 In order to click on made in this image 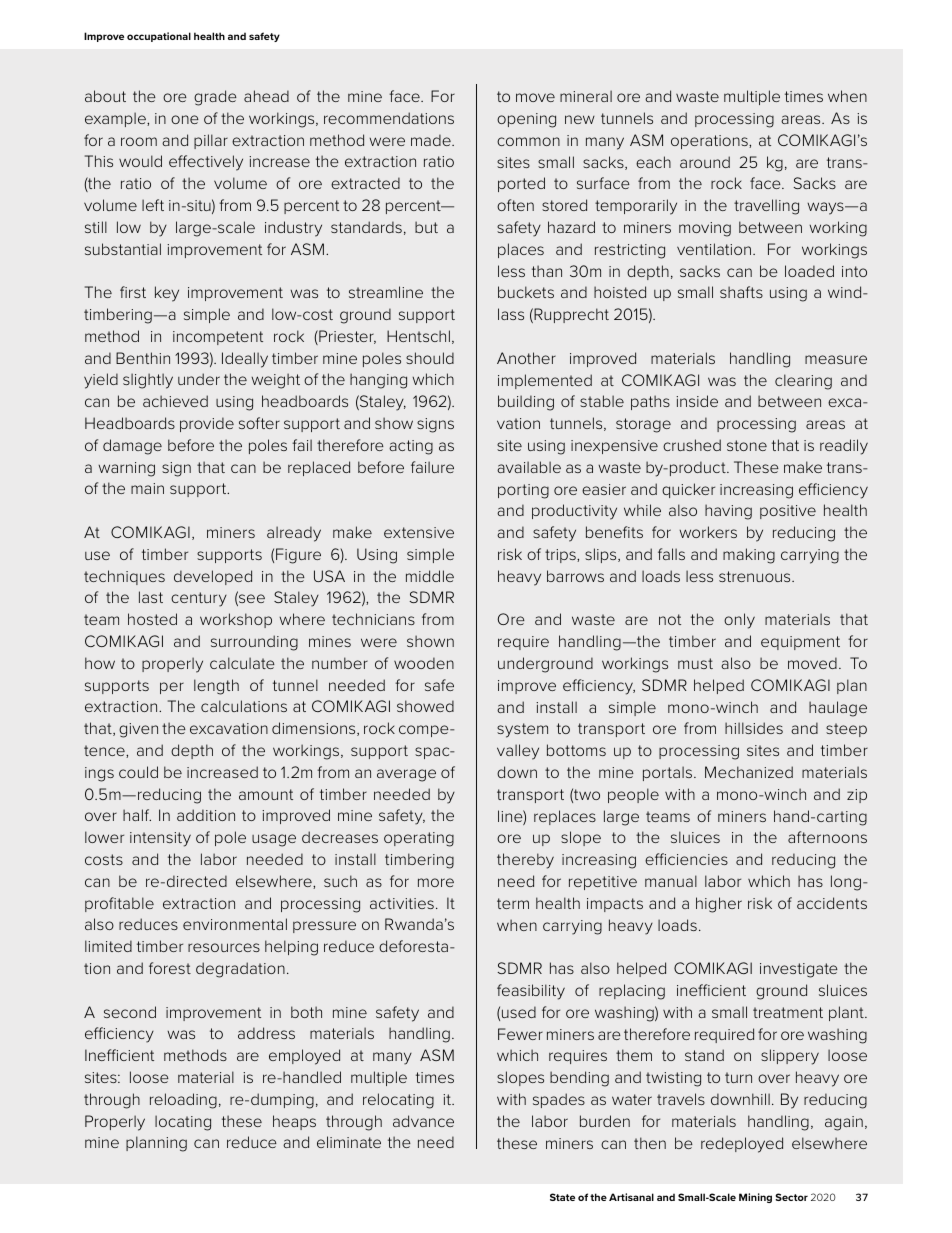, I will do `click(432, 140)`.
